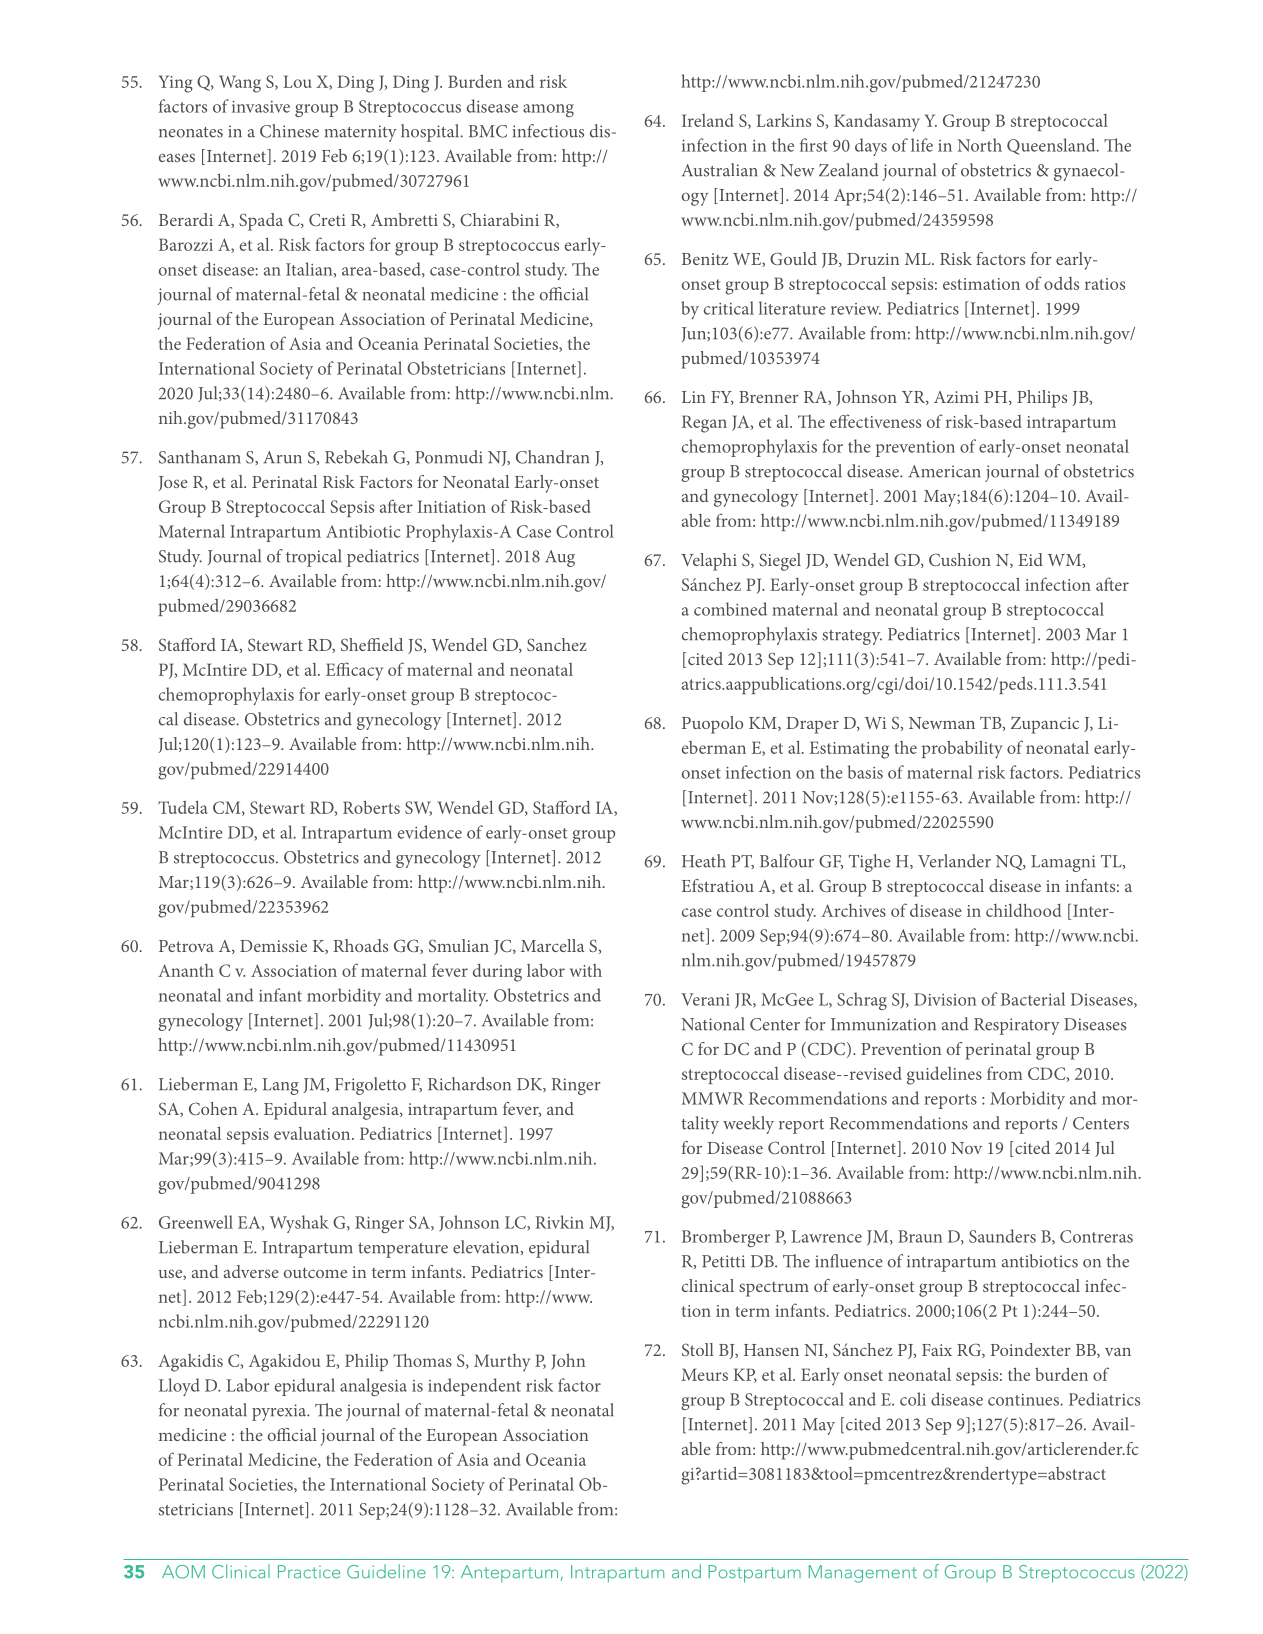 Image resolution: width=1263 pixels, height=1634 pixels. I want to click on tropical, so click(314, 558).
